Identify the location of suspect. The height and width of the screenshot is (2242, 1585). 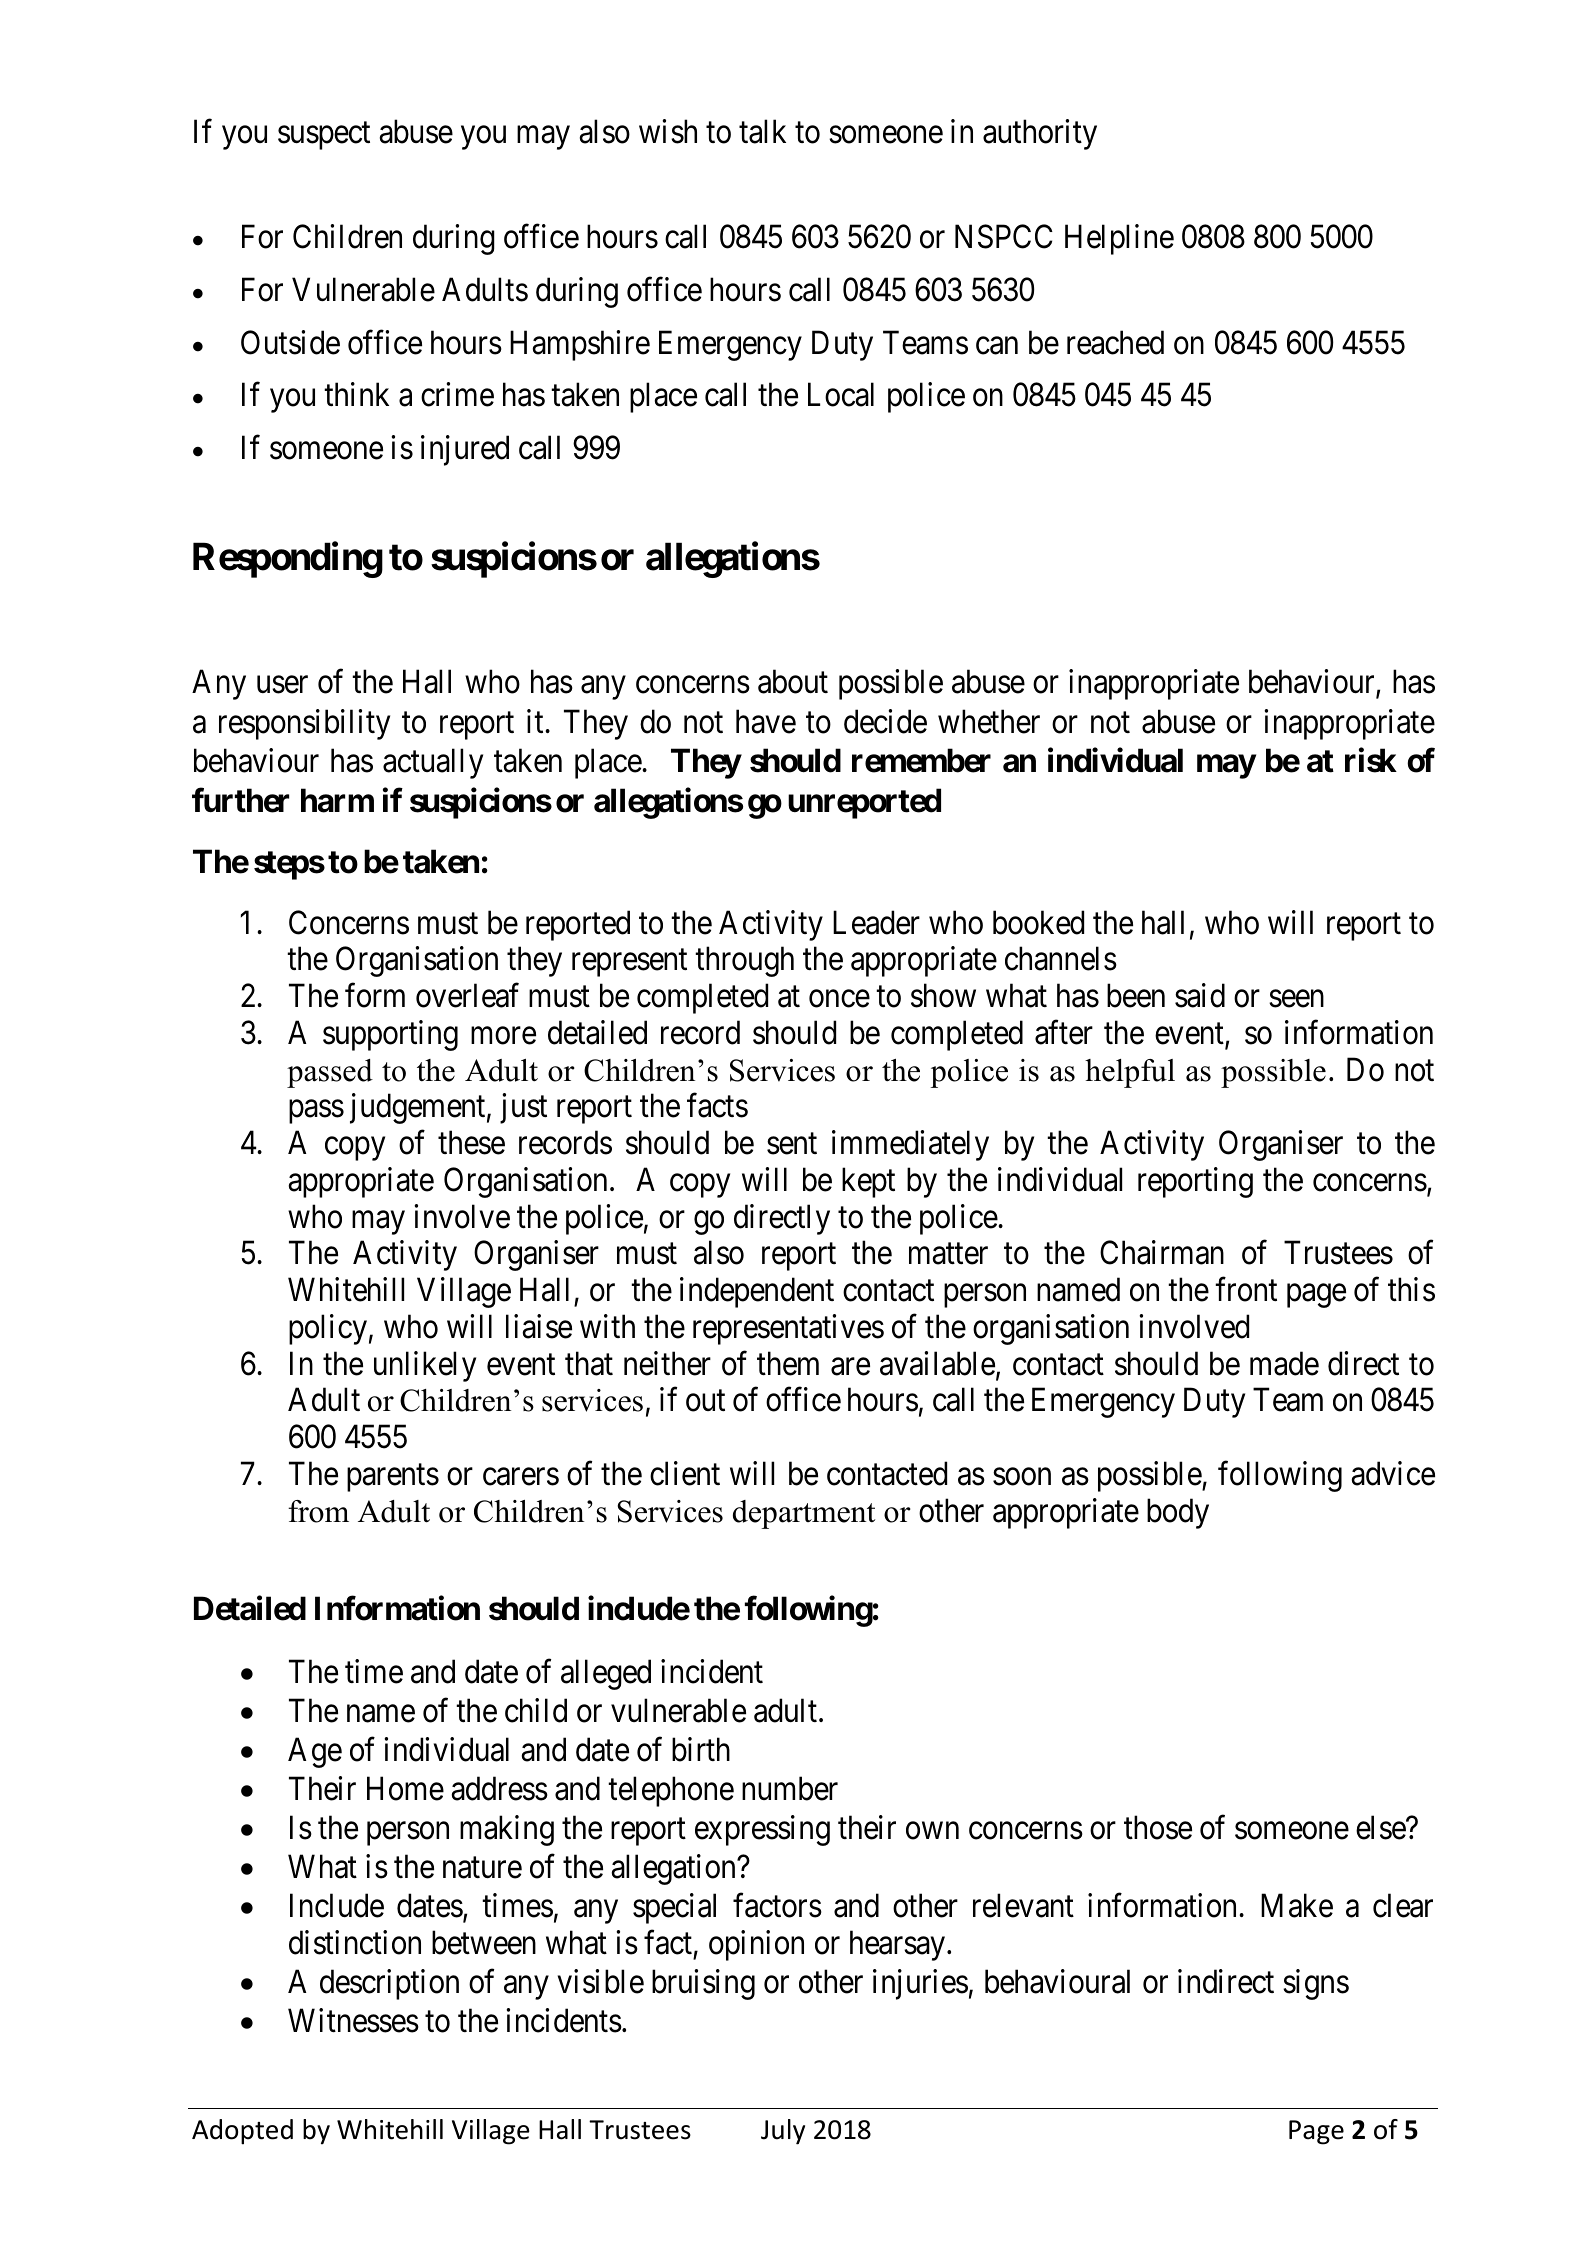
(324, 136).
